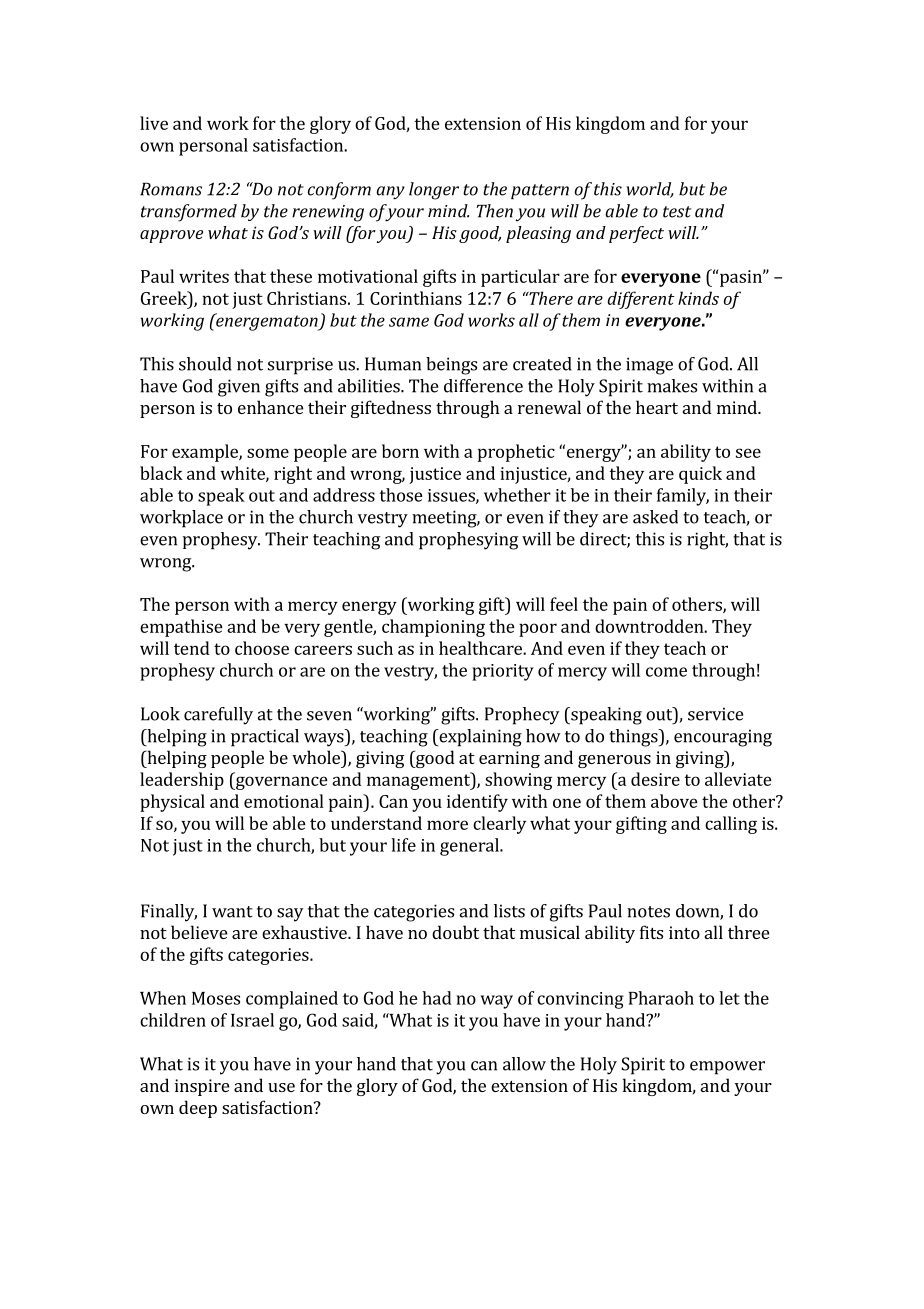  What do you see at coordinates (524, 1064) in the page?
I see `allow` at bounding box center [524, 1064].
